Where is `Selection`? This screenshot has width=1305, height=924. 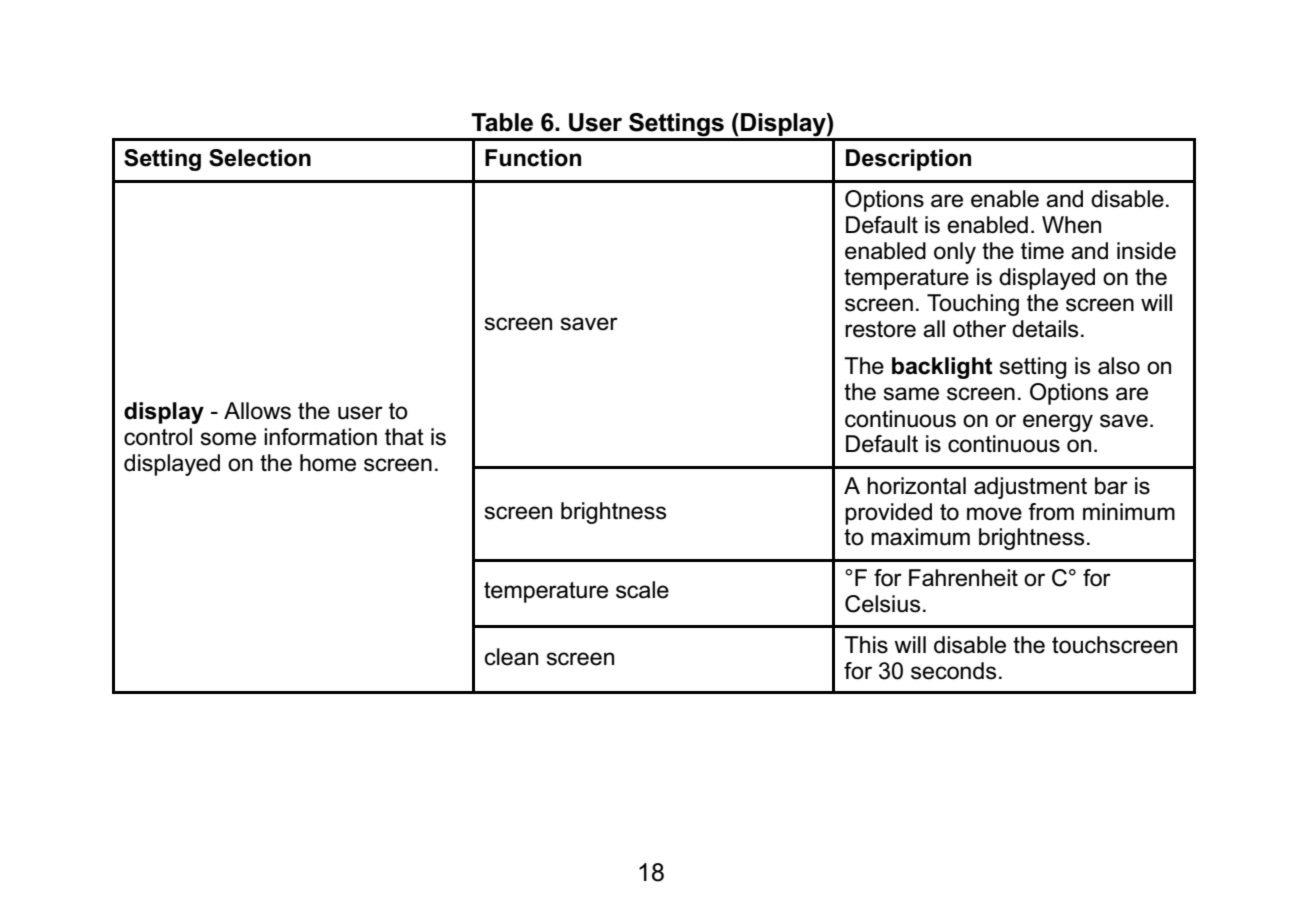 Selection is located at coordinates (260, 158).
